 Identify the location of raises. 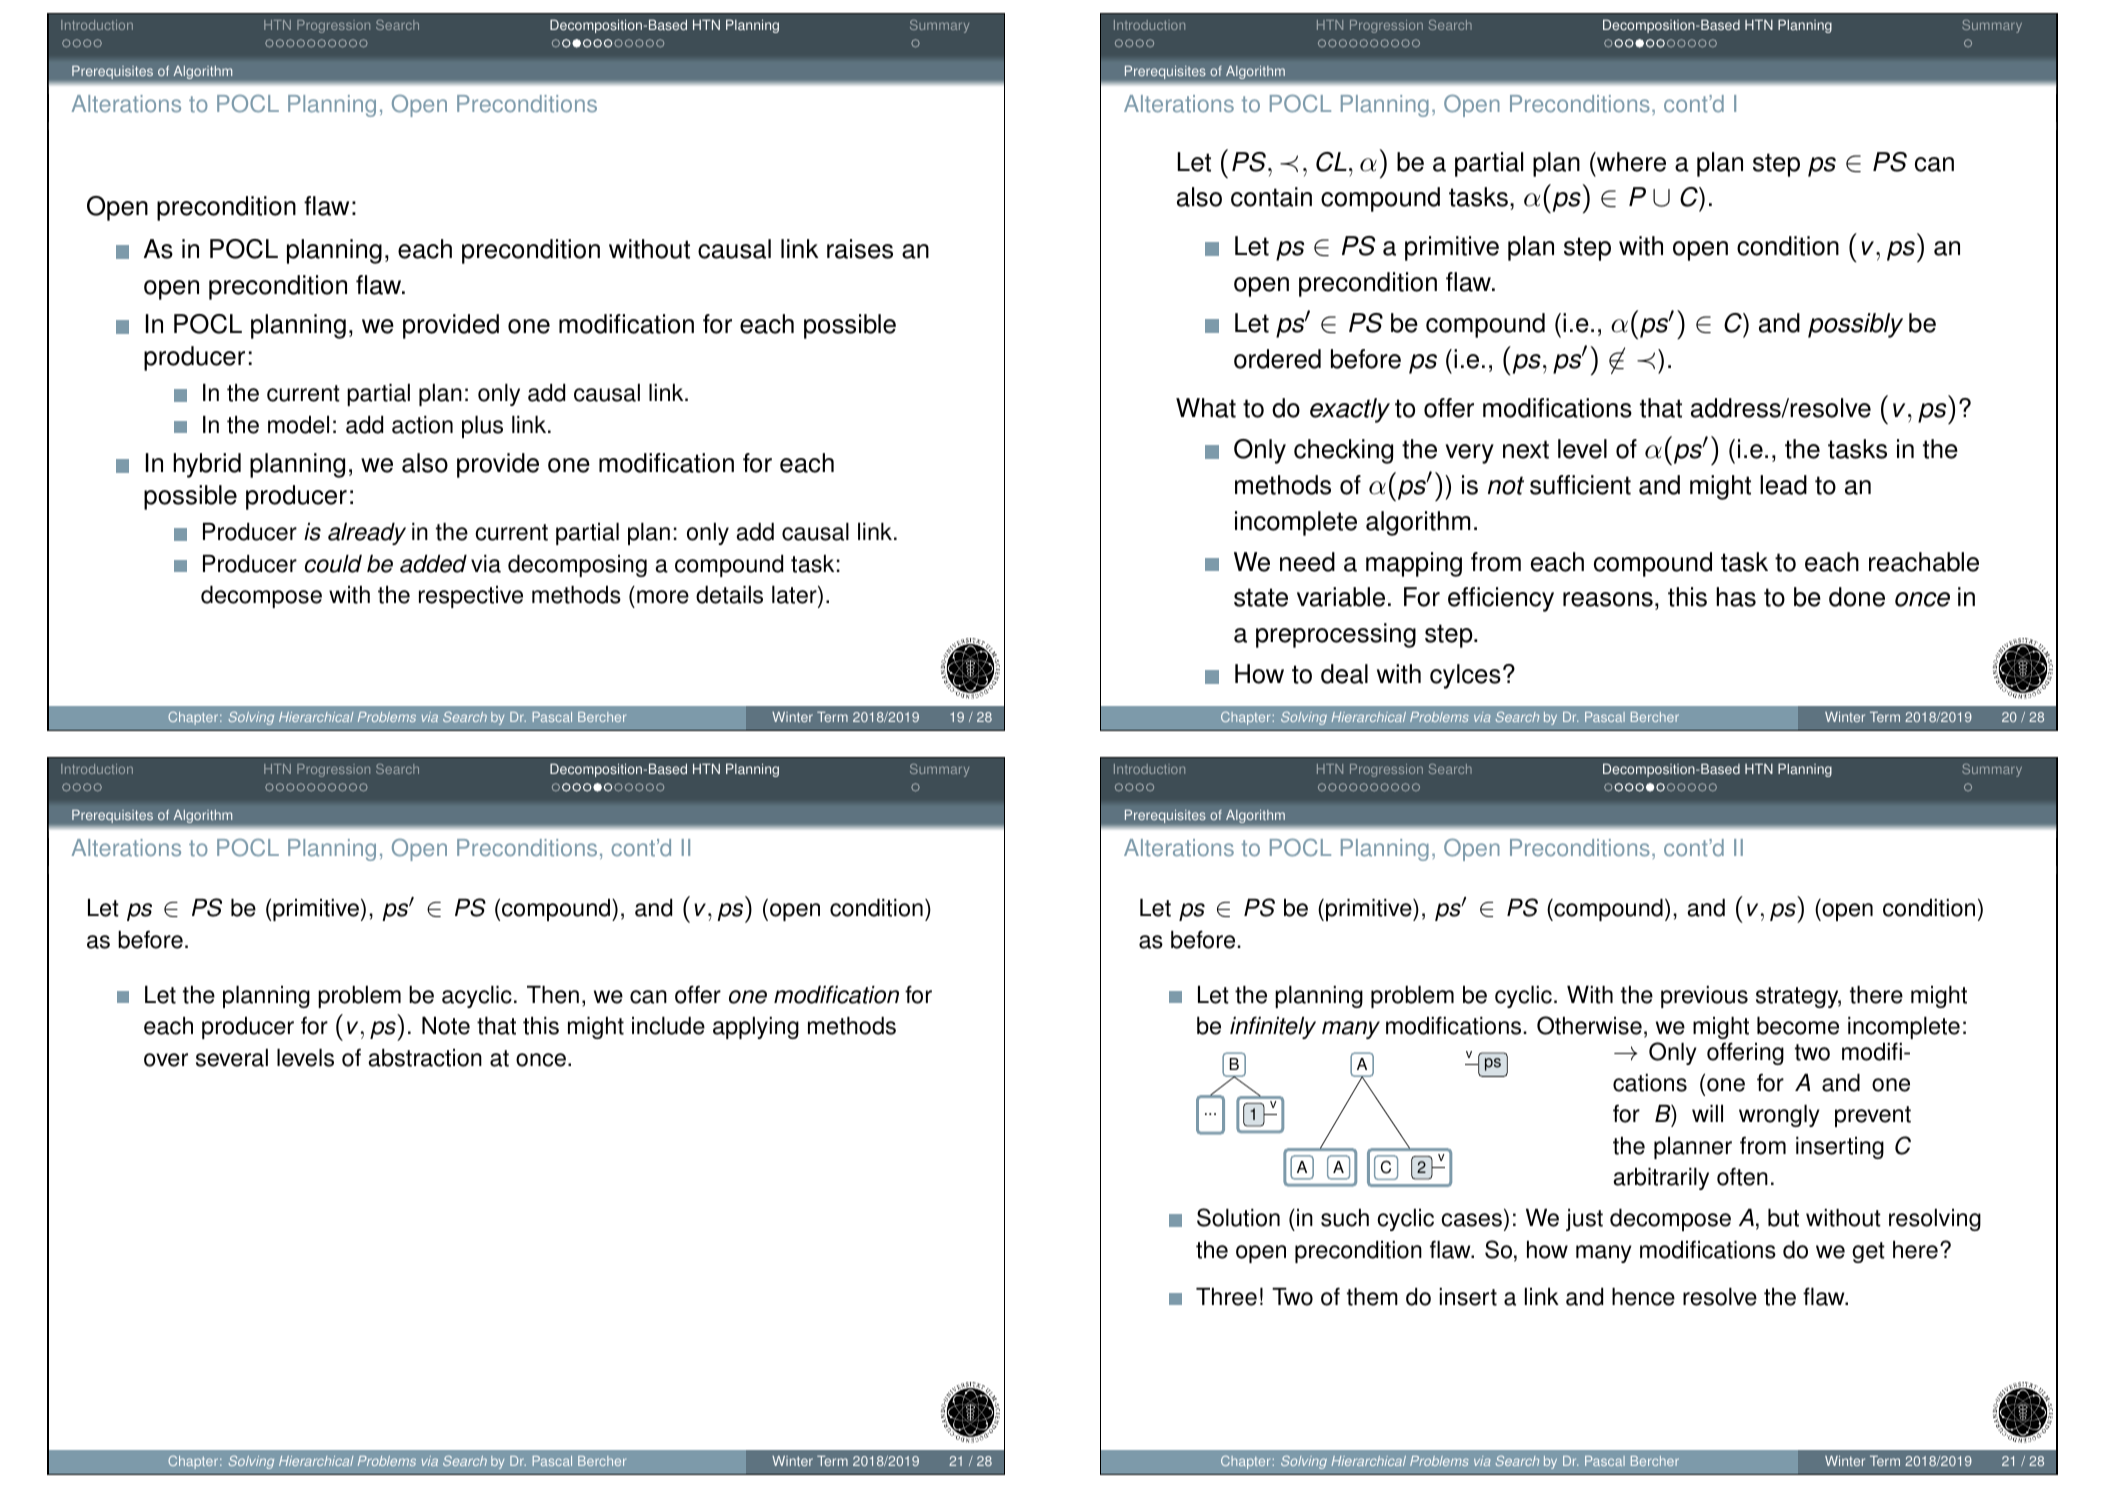
(860, 249).
